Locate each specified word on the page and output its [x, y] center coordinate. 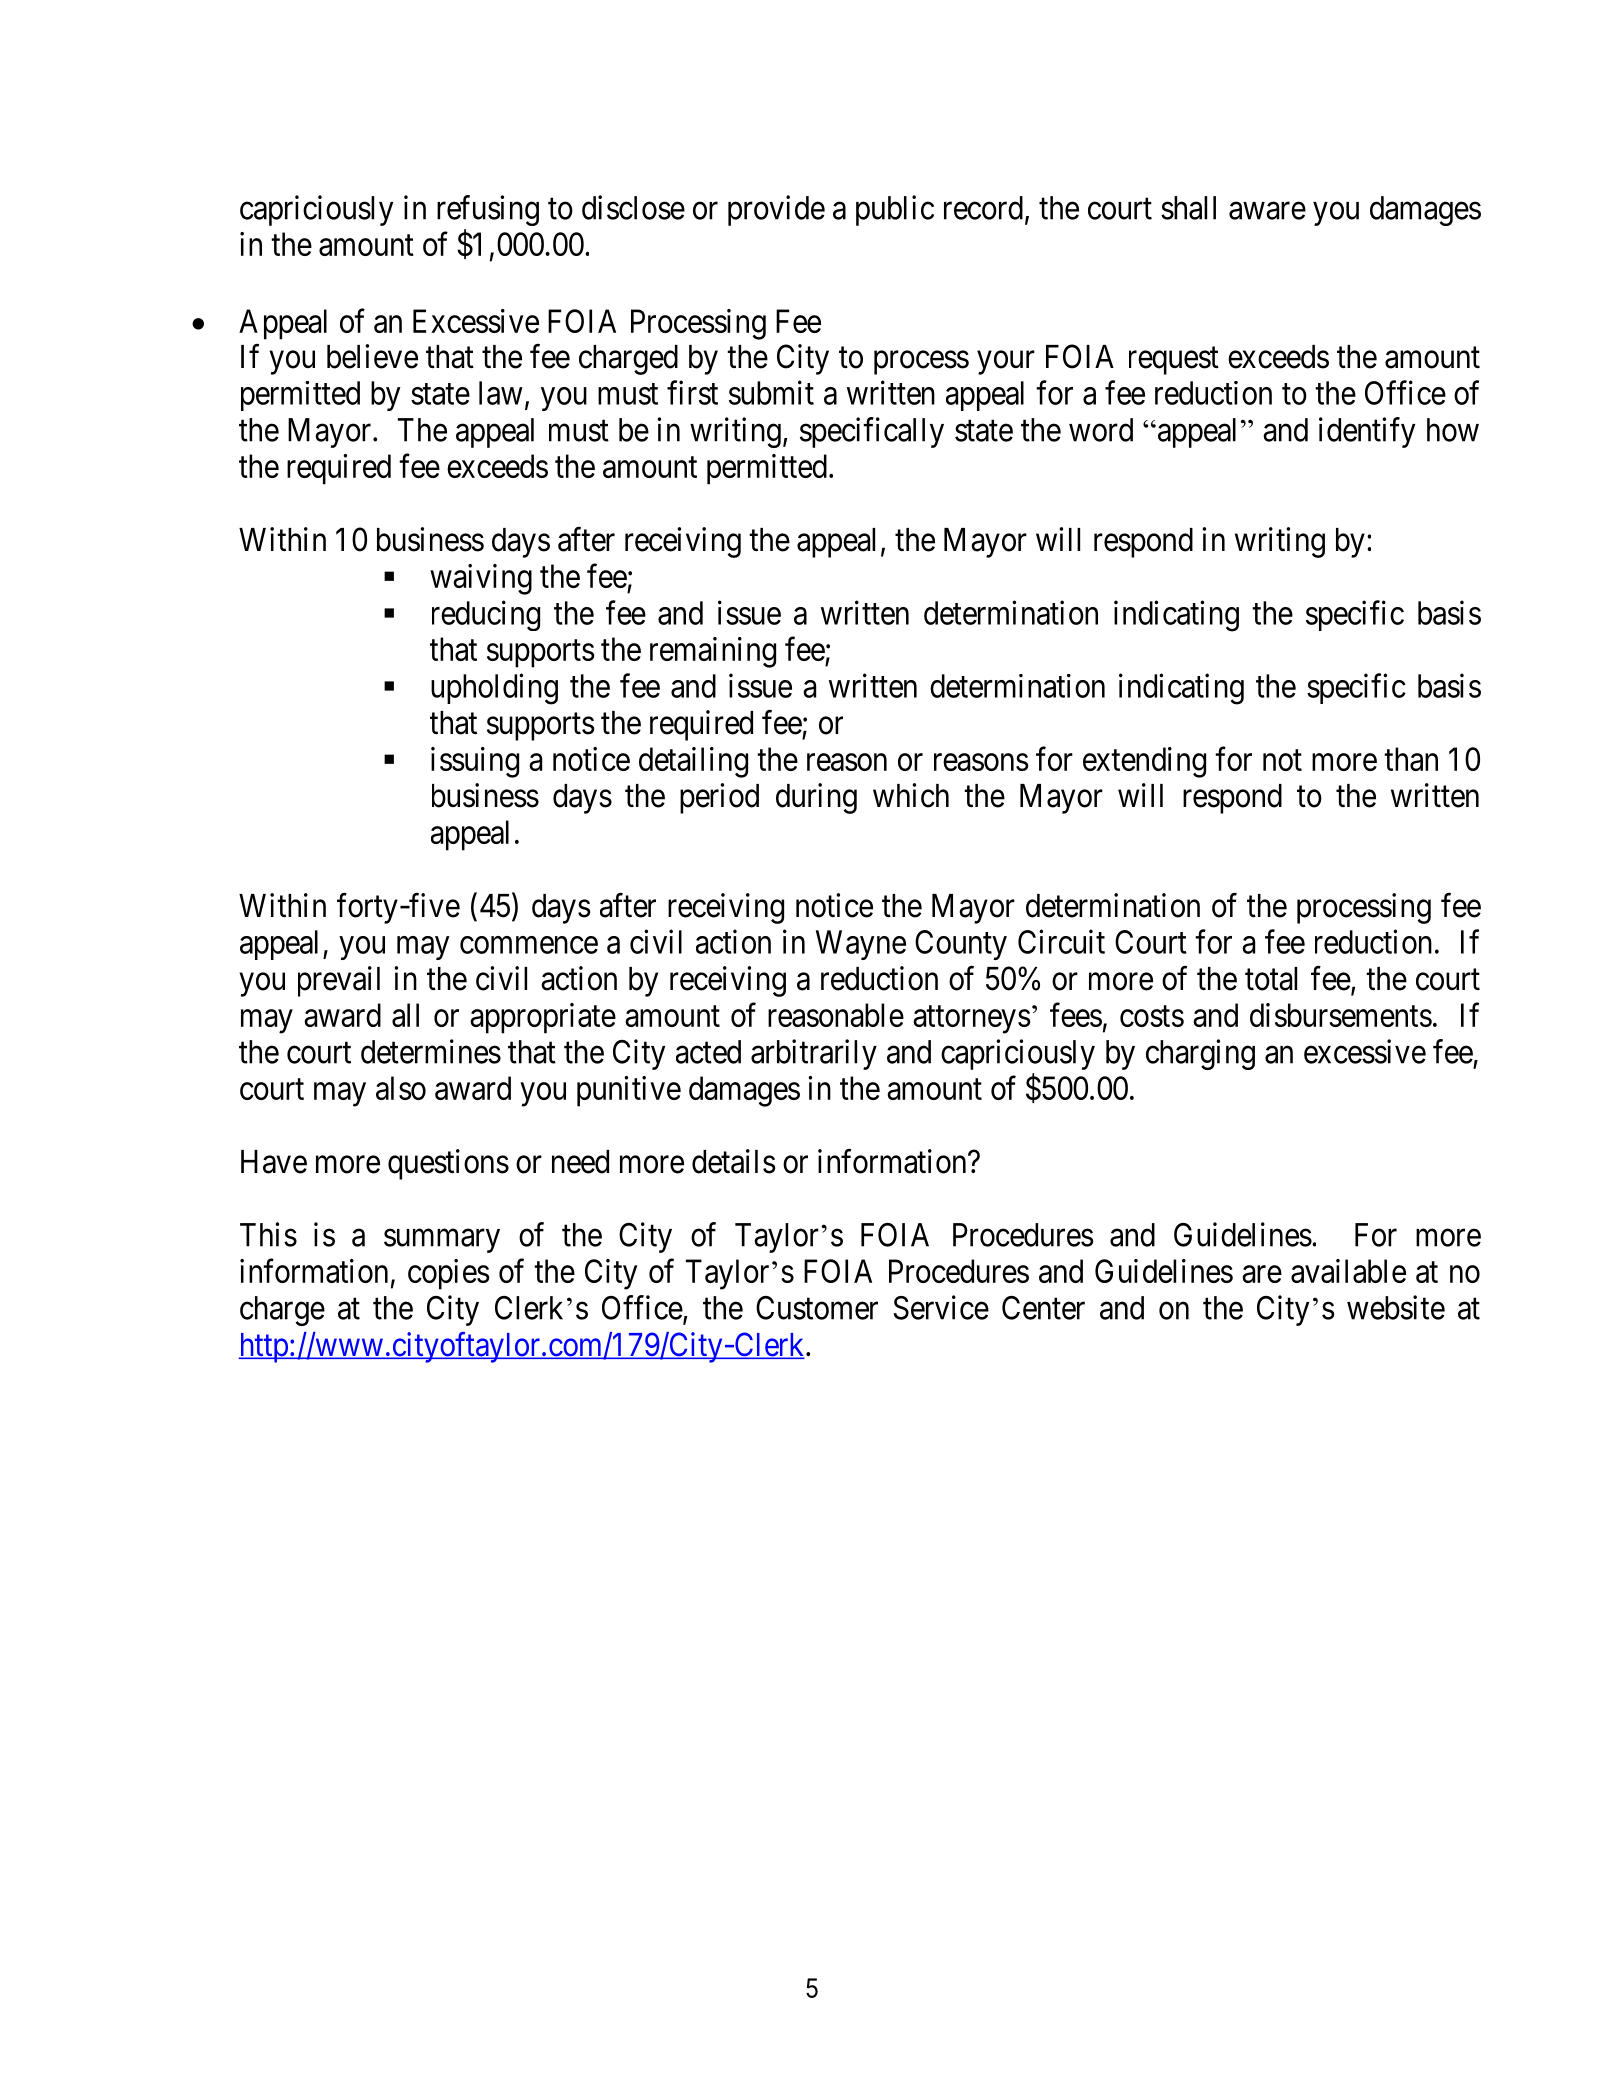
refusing [488, 210]
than [1411, 759]
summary [442, 1241]
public [895, 210]
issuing [475, 762]
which [911, 795]
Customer [817, 1308]
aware [1267, 211]
